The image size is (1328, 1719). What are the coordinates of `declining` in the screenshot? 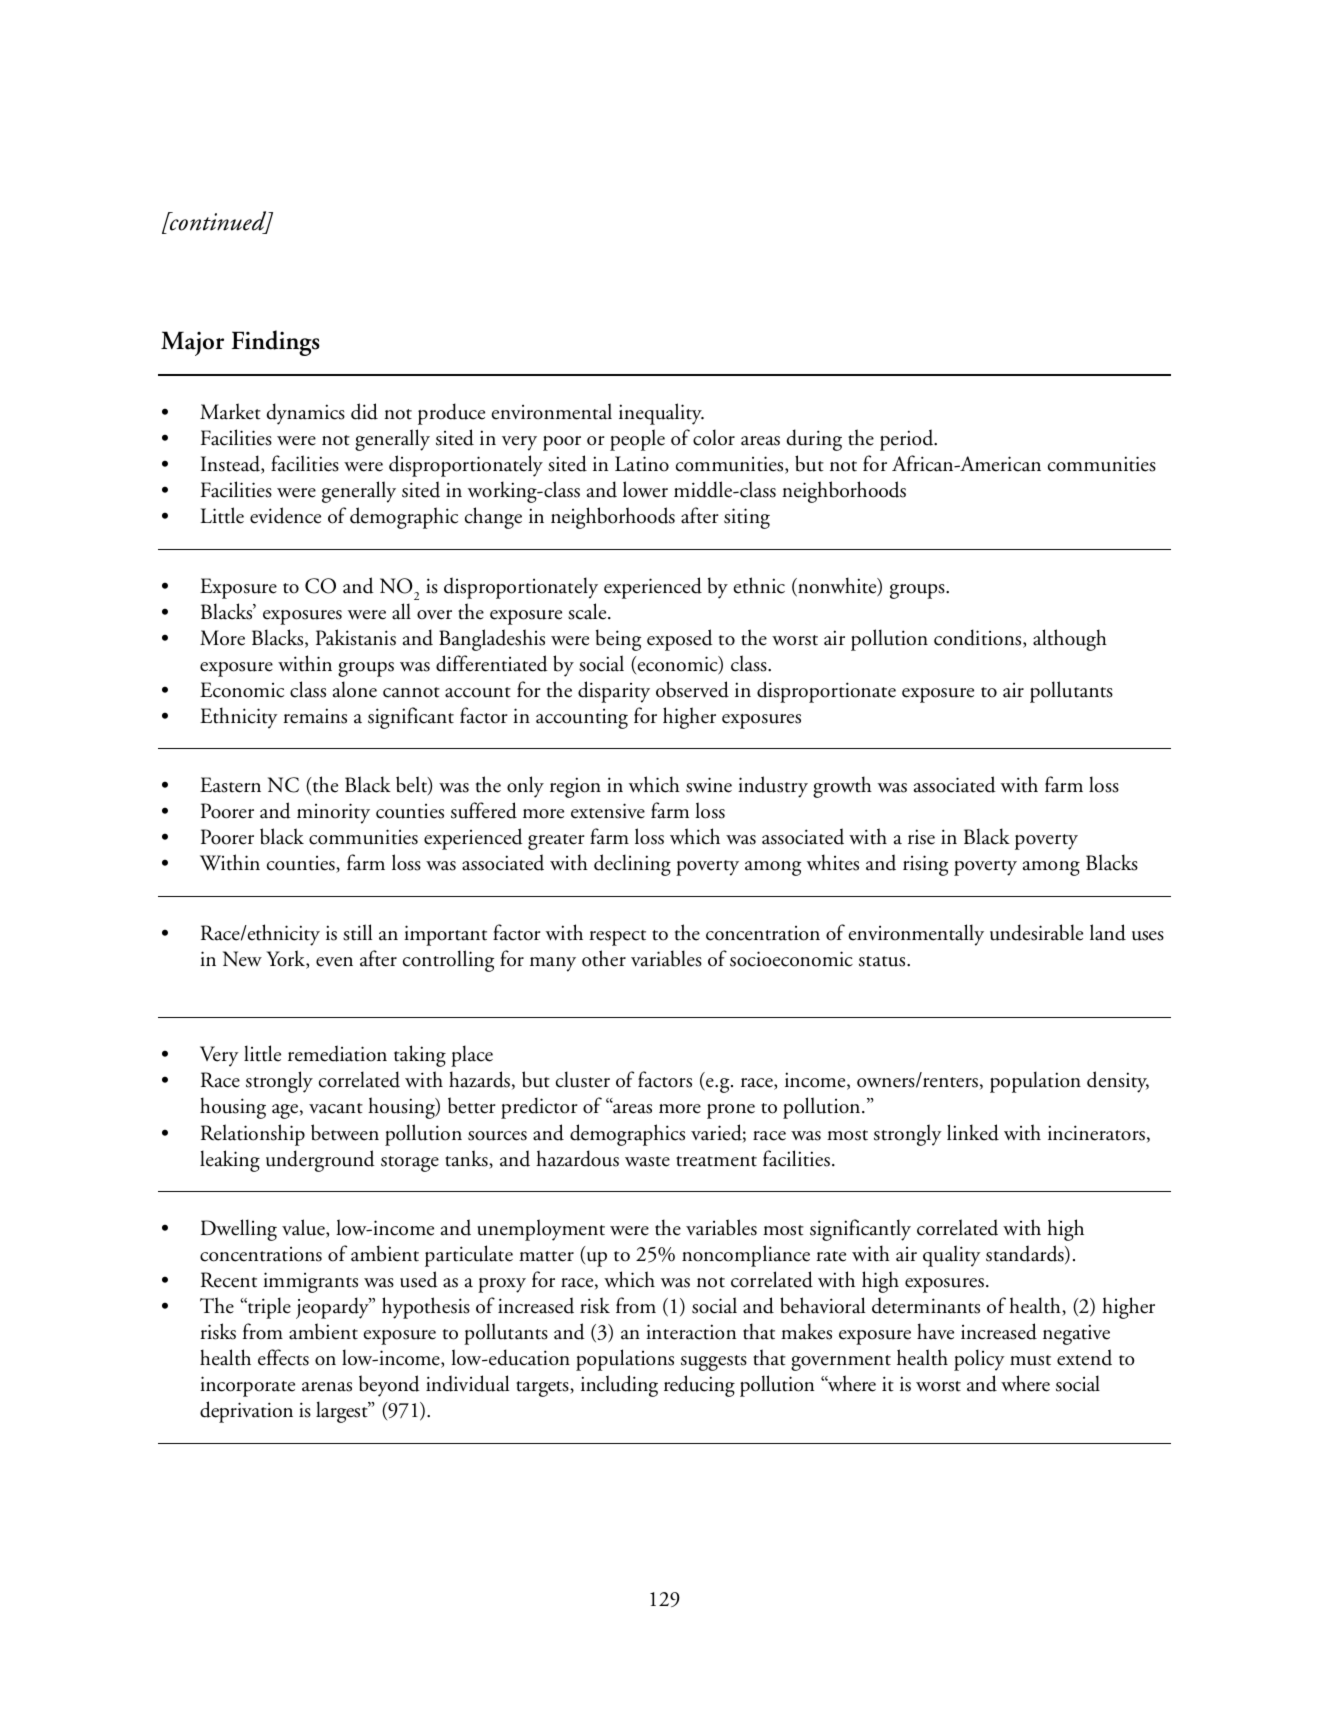 It's located at (632, 865).
